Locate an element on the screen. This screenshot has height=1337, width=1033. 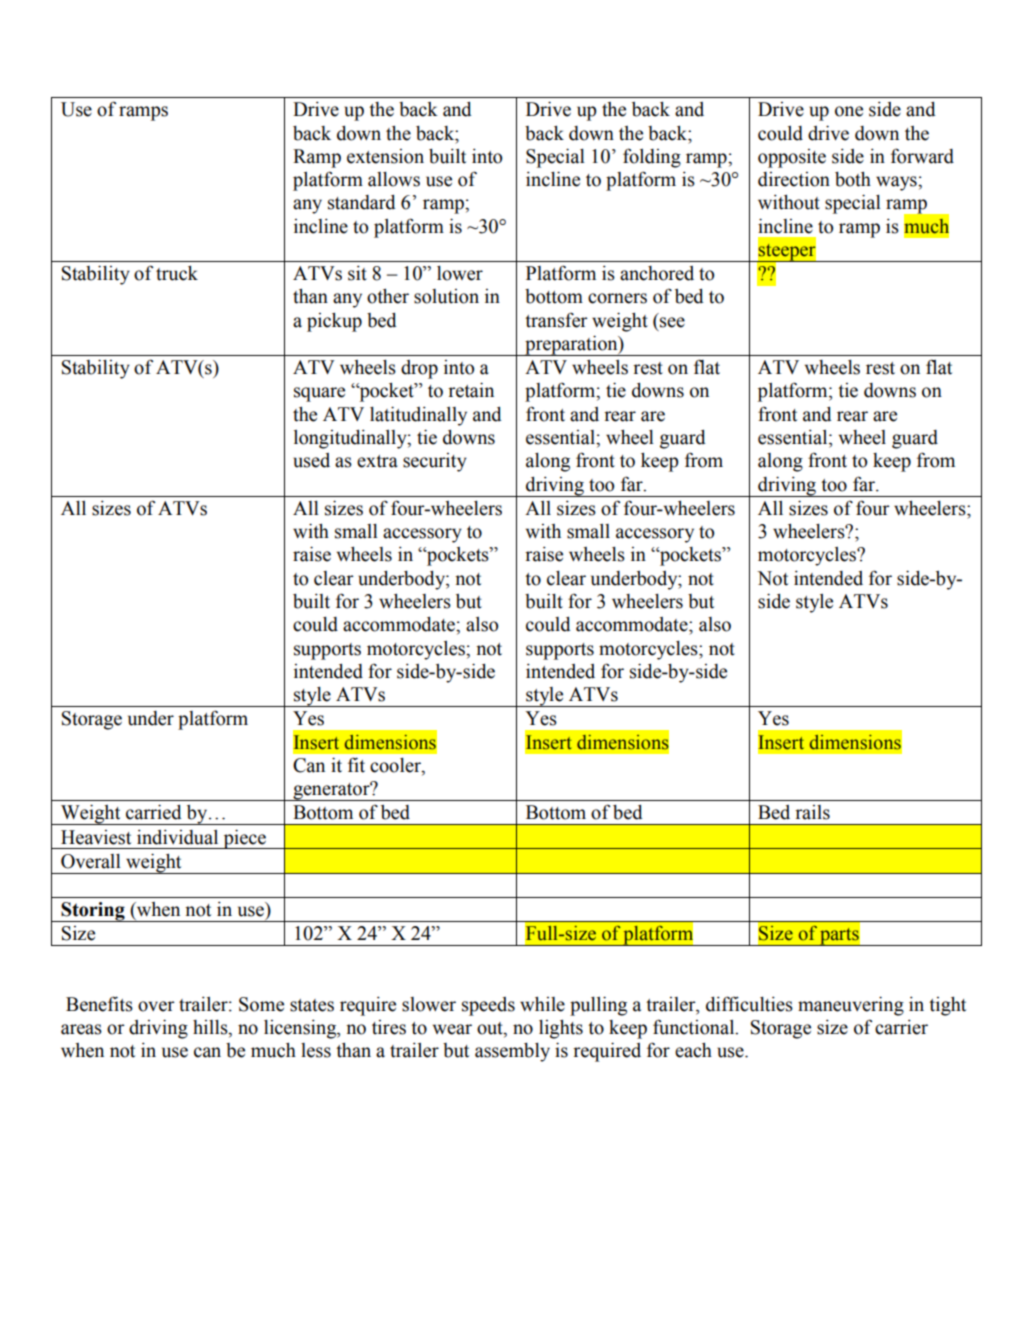
allows is located at coordinates (394, 179).
